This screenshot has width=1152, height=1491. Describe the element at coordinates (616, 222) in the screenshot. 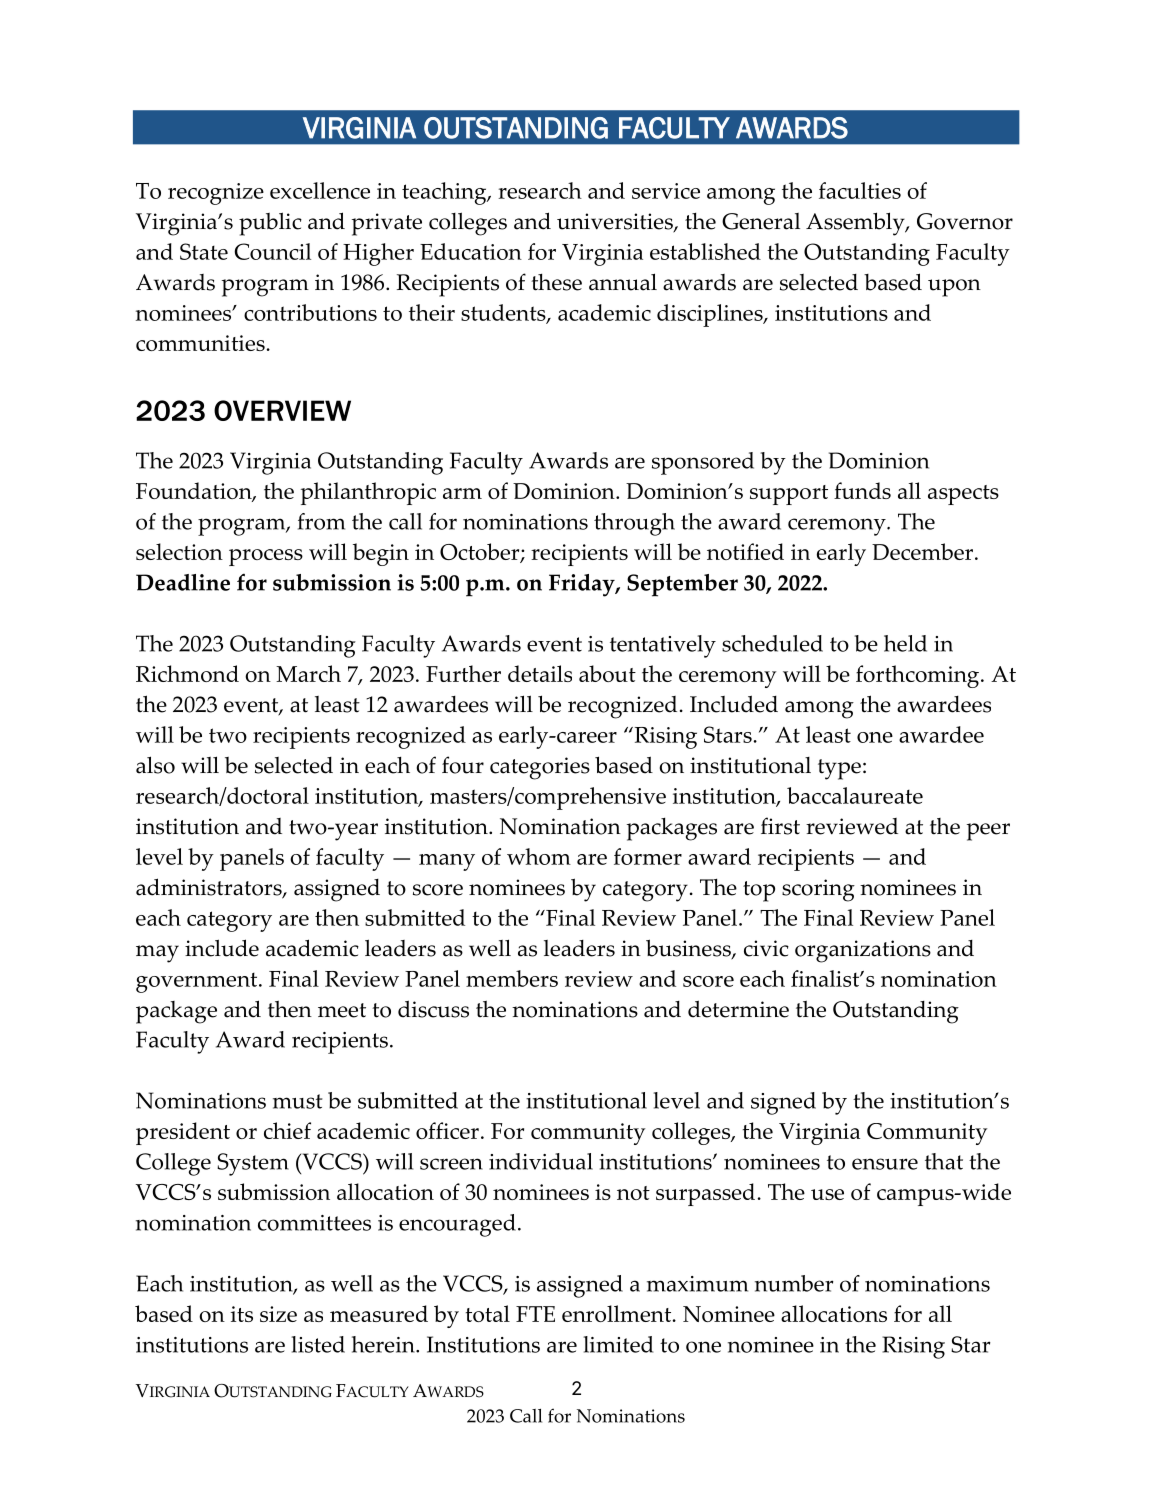

I see `universities` at that location.
